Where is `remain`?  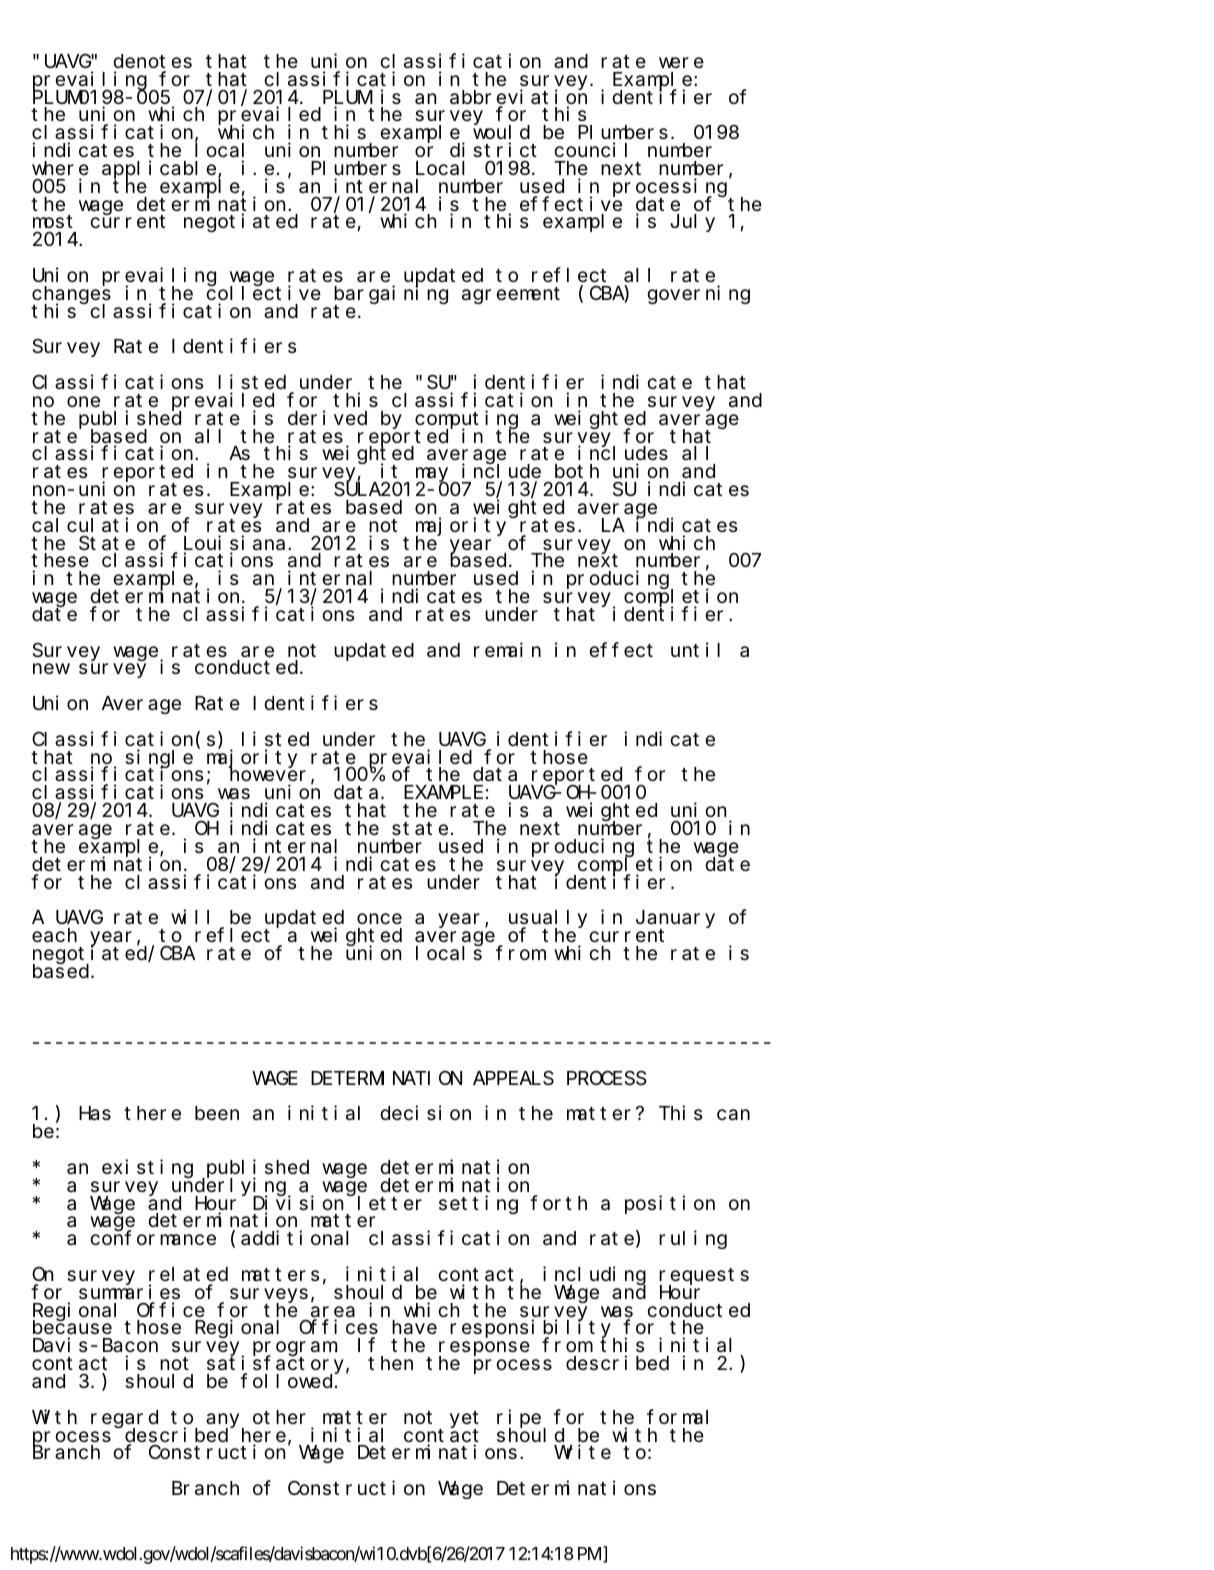 remain is located at coordinates (507, 649).
